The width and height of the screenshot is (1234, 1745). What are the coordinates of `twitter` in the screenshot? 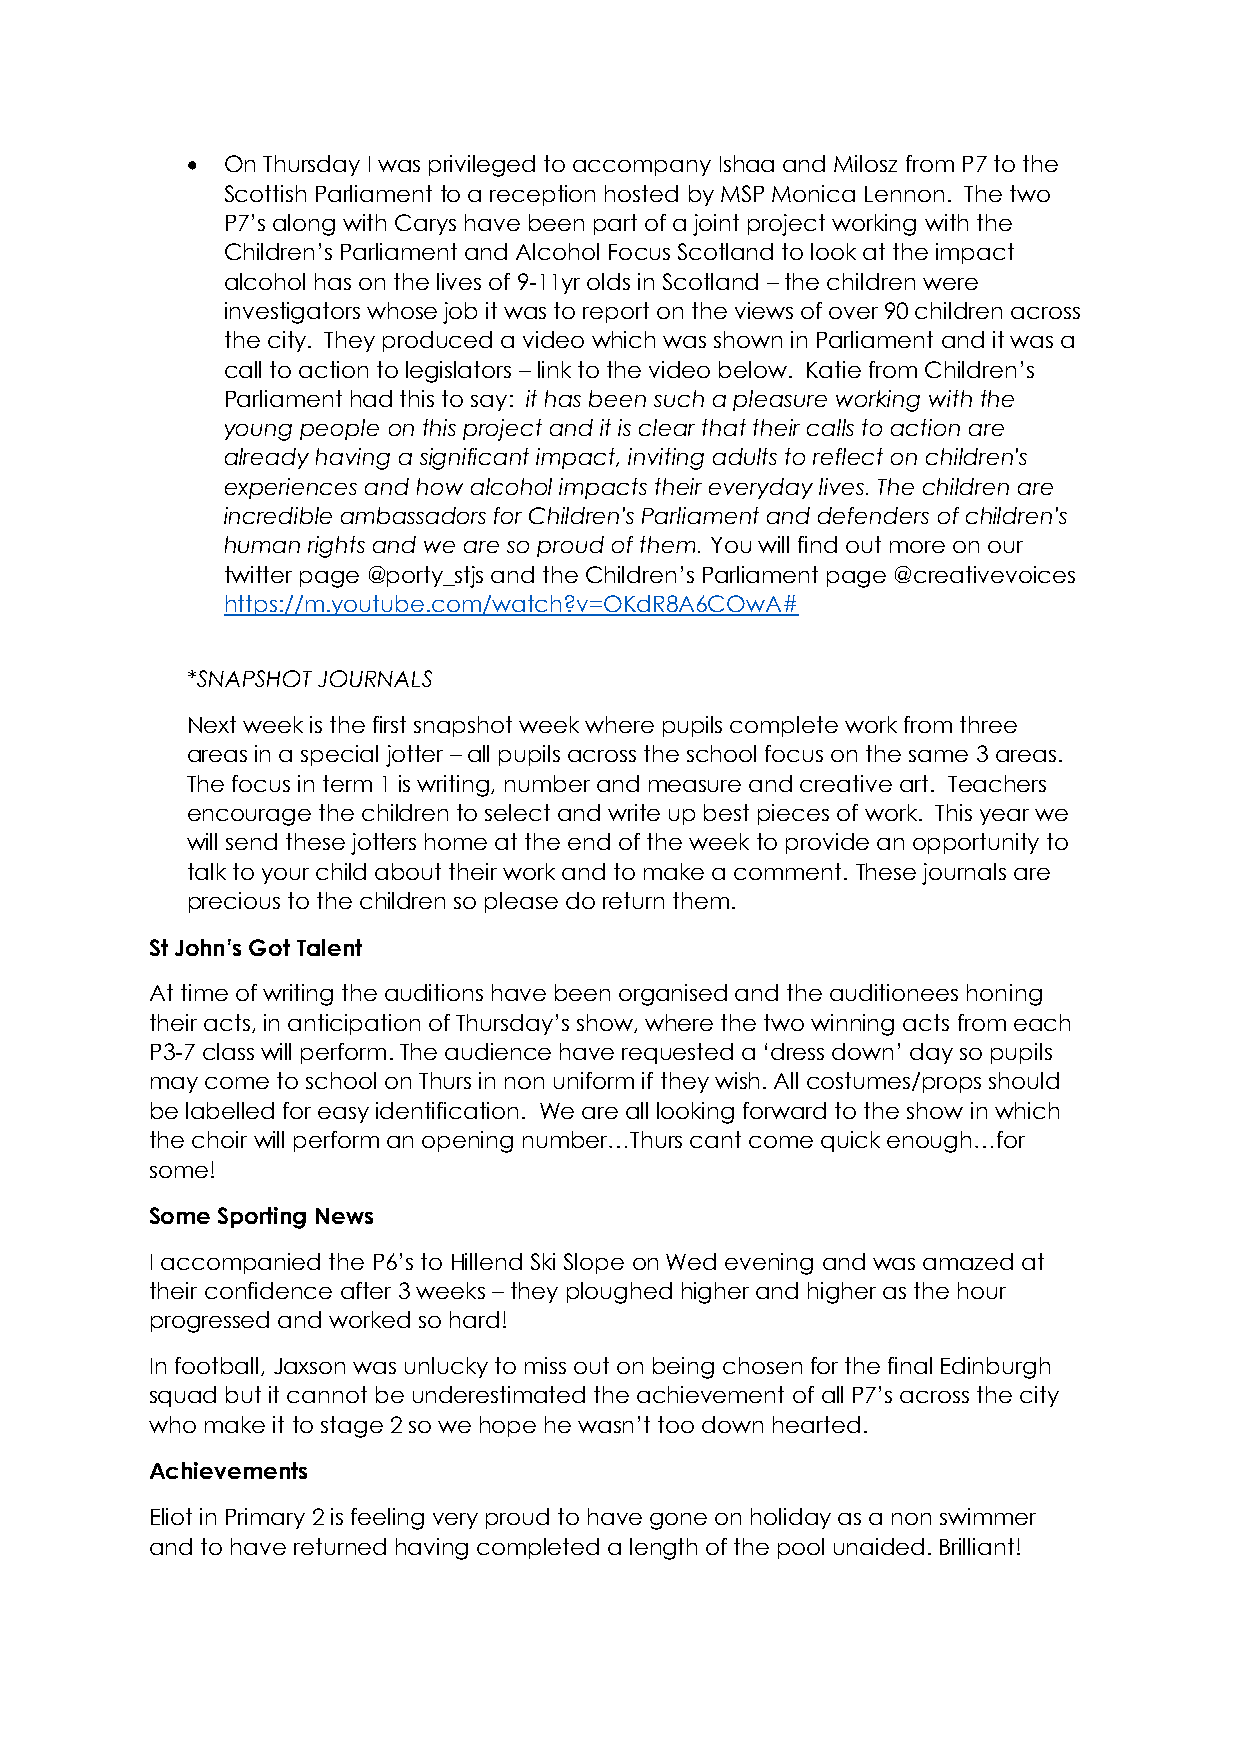 It's located at (258, 574).
